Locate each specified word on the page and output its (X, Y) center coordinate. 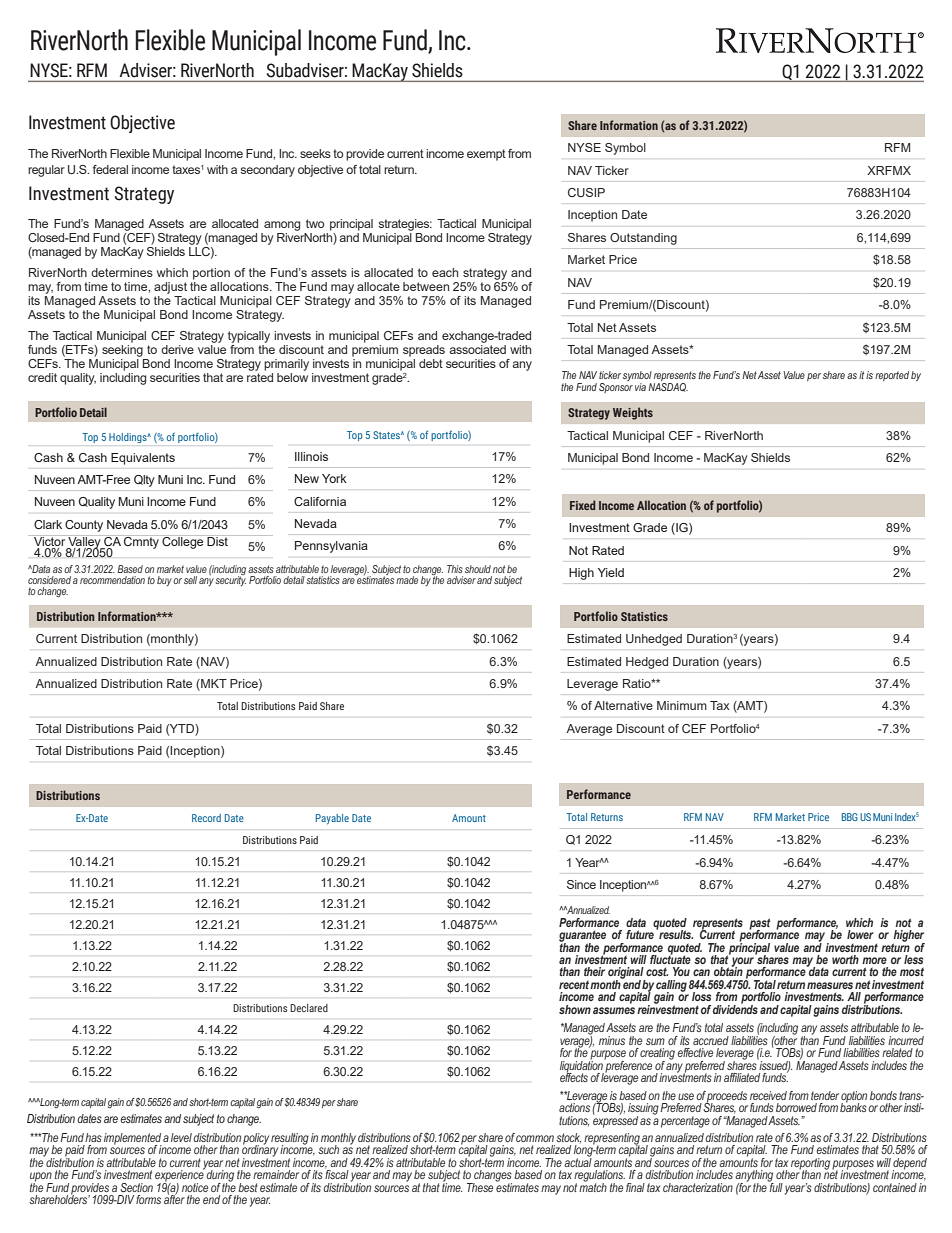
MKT (213, 685)
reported (892, 376)
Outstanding (643, 239)
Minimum (682, 705)
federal (110, 169)
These (481, 1186)
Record (206, 818)
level (181, 1137)
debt (431, 363)
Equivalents (143, 459)
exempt (486, 155)
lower (860, 934)
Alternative (623, 705)
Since (581, 884)
